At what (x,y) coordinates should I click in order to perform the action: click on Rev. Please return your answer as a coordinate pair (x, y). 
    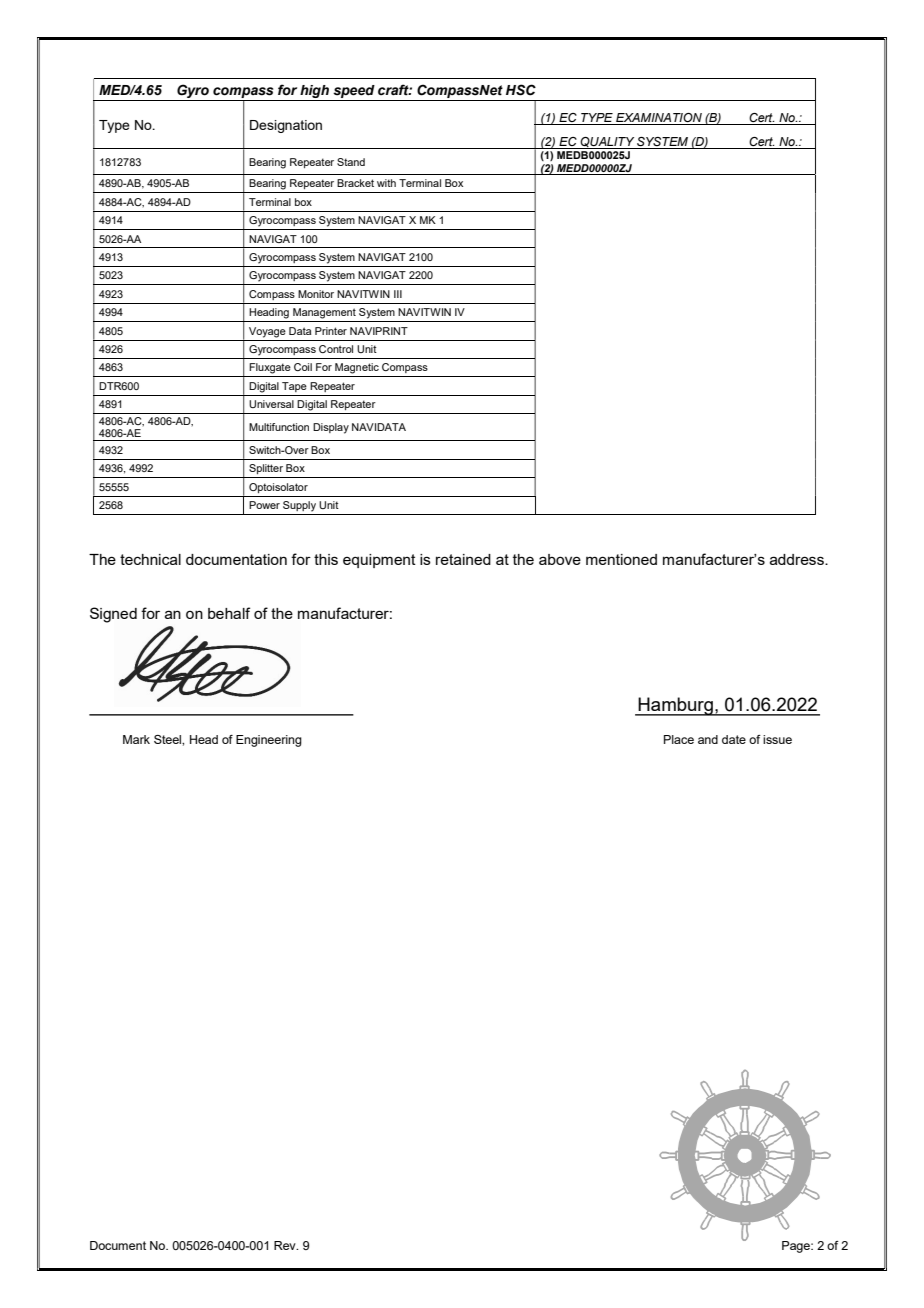
    Looking at the image, I should click on (286, 1245).
